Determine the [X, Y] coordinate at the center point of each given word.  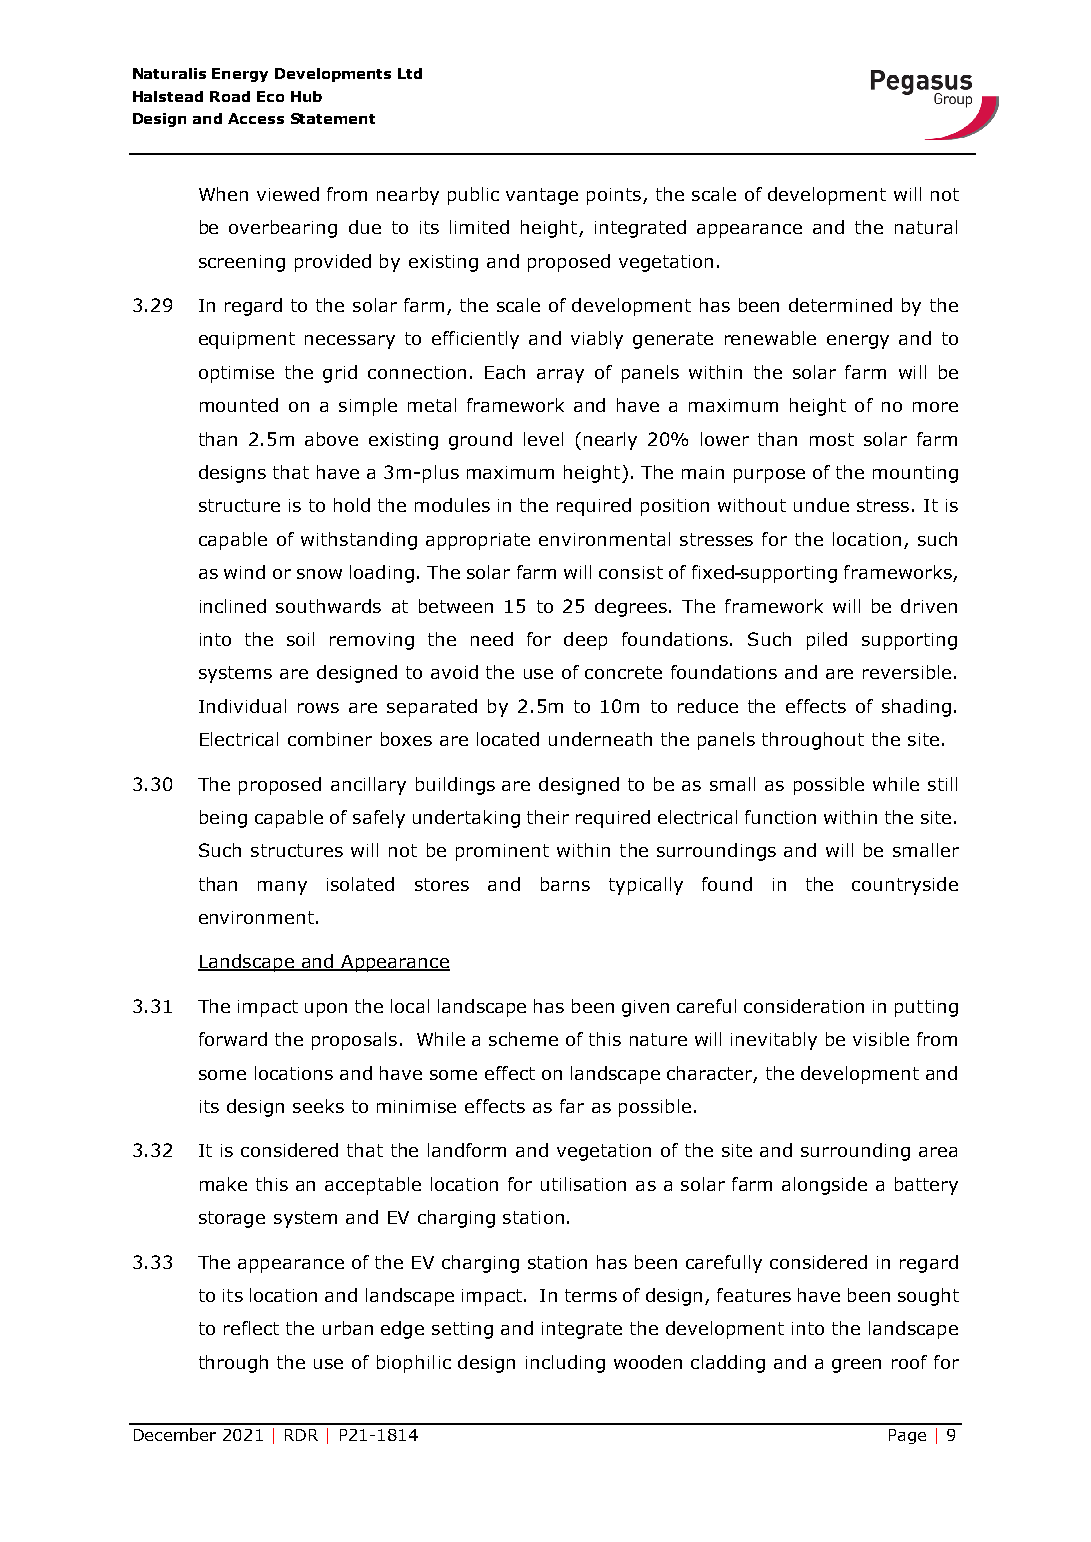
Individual [242, 706]
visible [881, 1039]
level [543, 439]
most [832, 439]
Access [256, 118]
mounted [239, 405]
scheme [523, 1039]
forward [233, 1039]
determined [840, 305]
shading [916, 708]
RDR [301, 1435]
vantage [542, 196]
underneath [600, 739]
